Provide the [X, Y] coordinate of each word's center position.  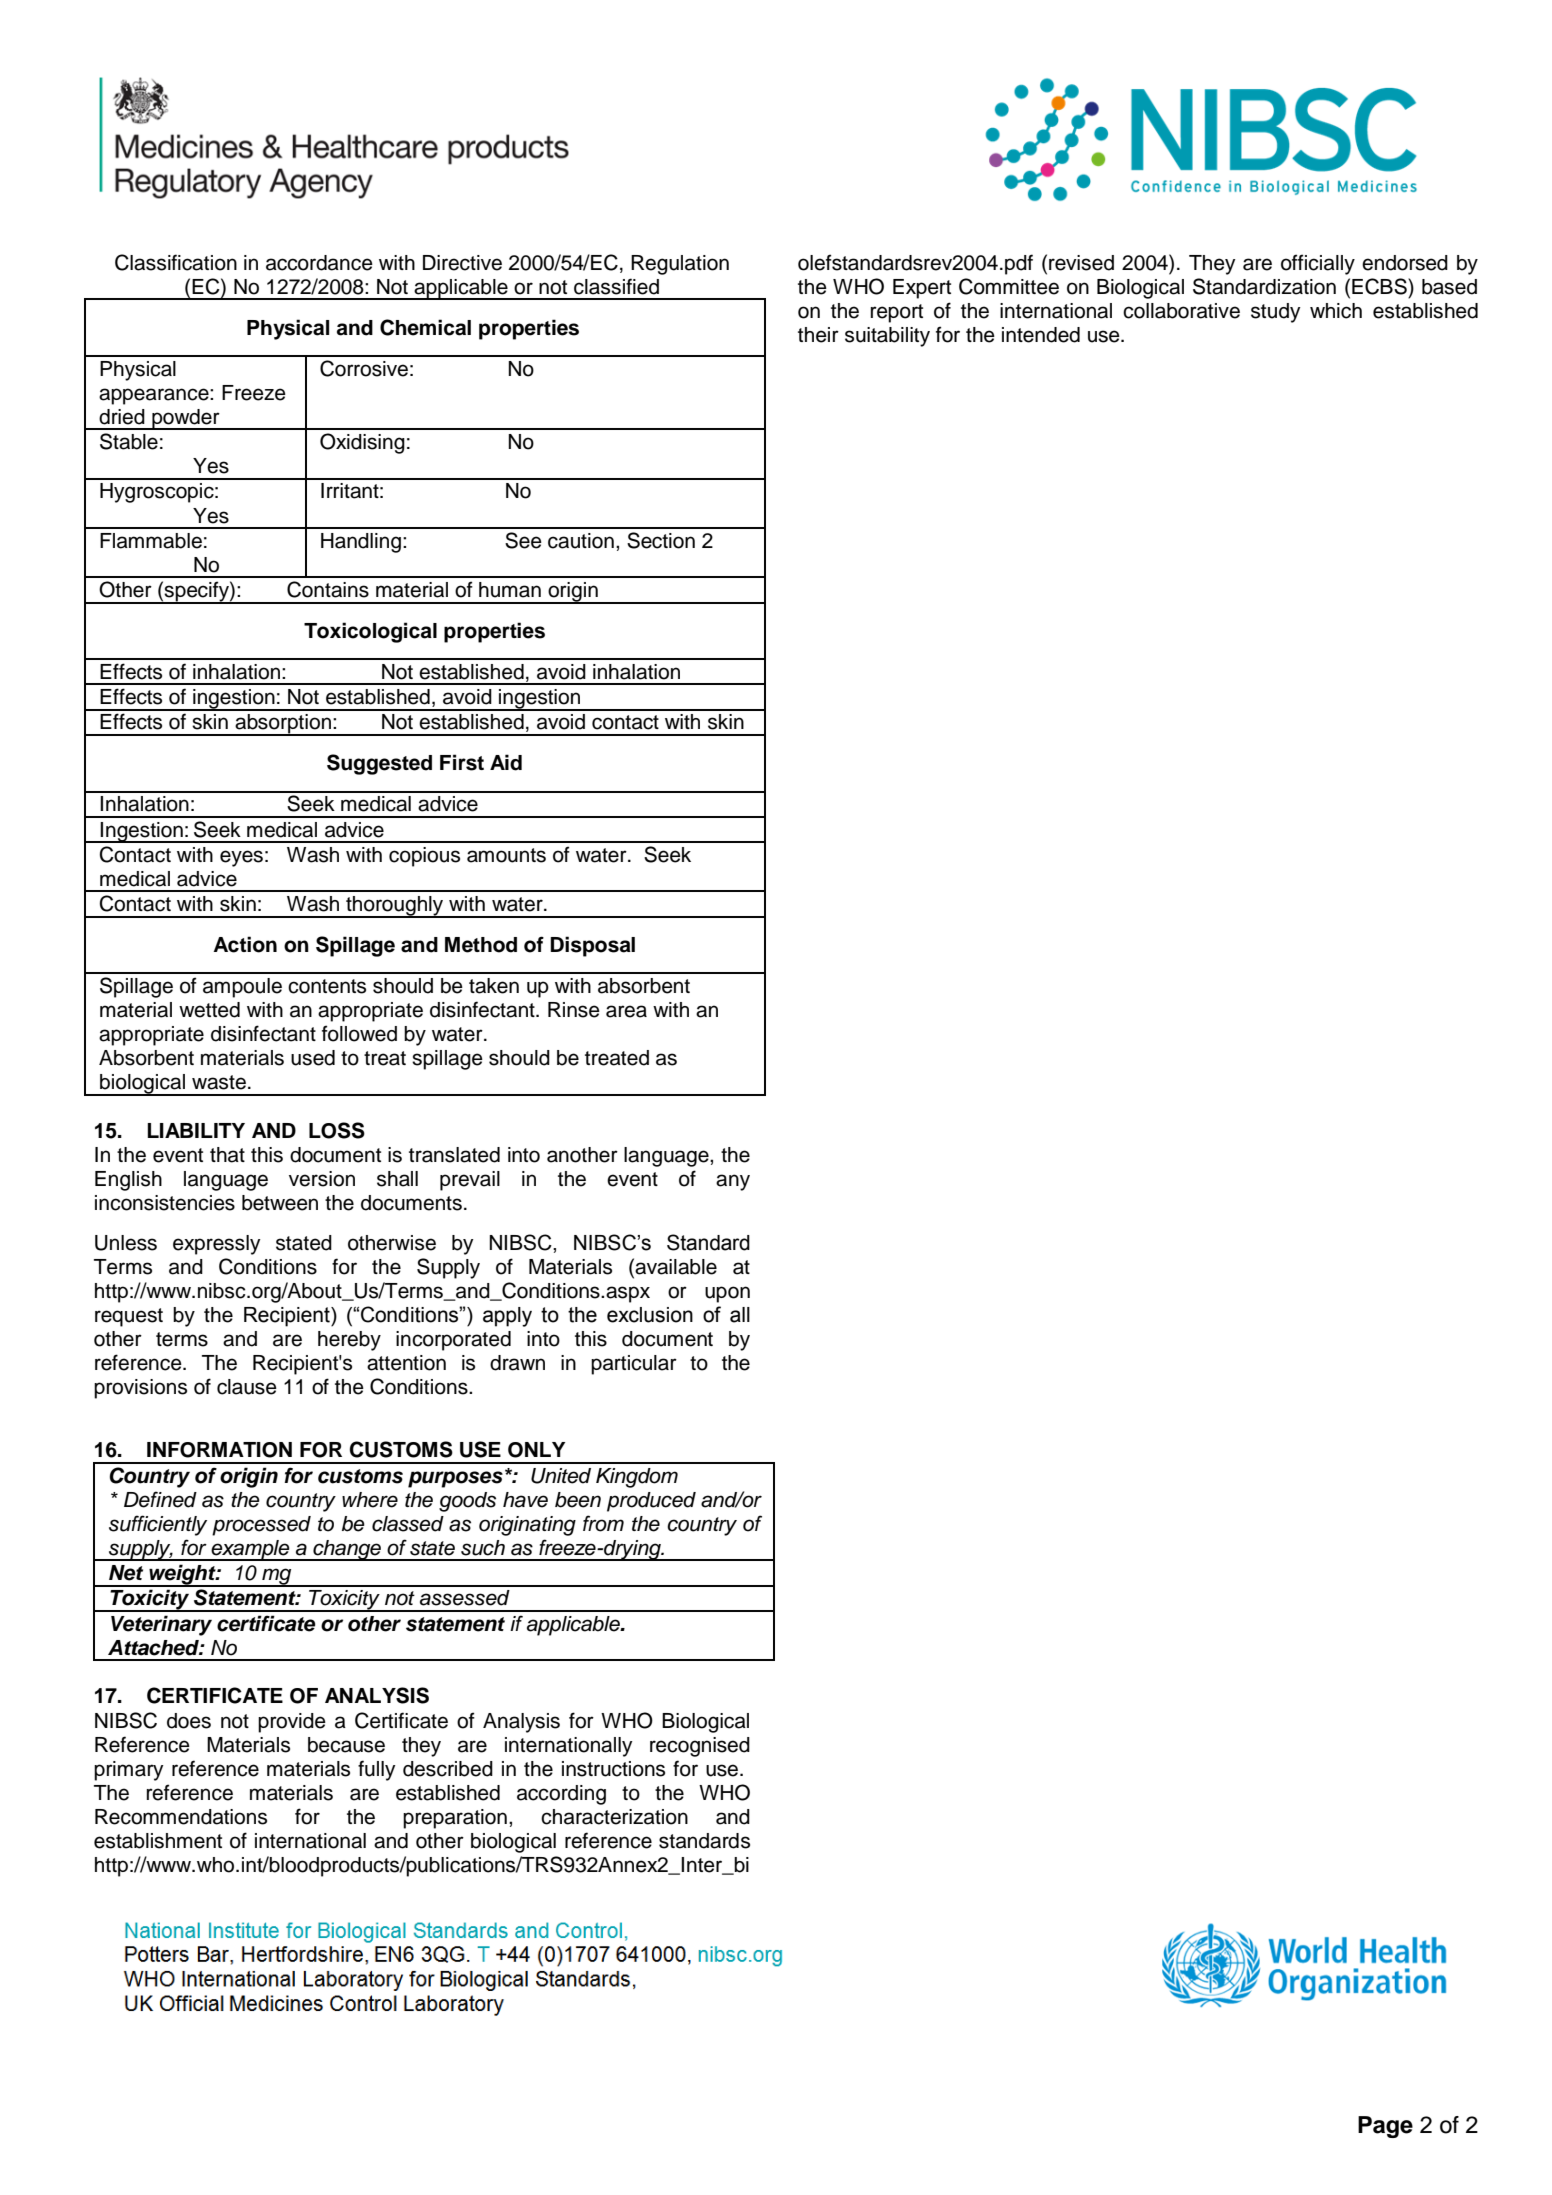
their [818, 335]
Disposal [592, 946]
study [1275, 313]
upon [727, 1294]
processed [261, 1526]
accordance [319, 263]
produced [651, 1502]
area [626, 1011]
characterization [614, 1817]
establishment [158, 1841]
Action [245, 944]
